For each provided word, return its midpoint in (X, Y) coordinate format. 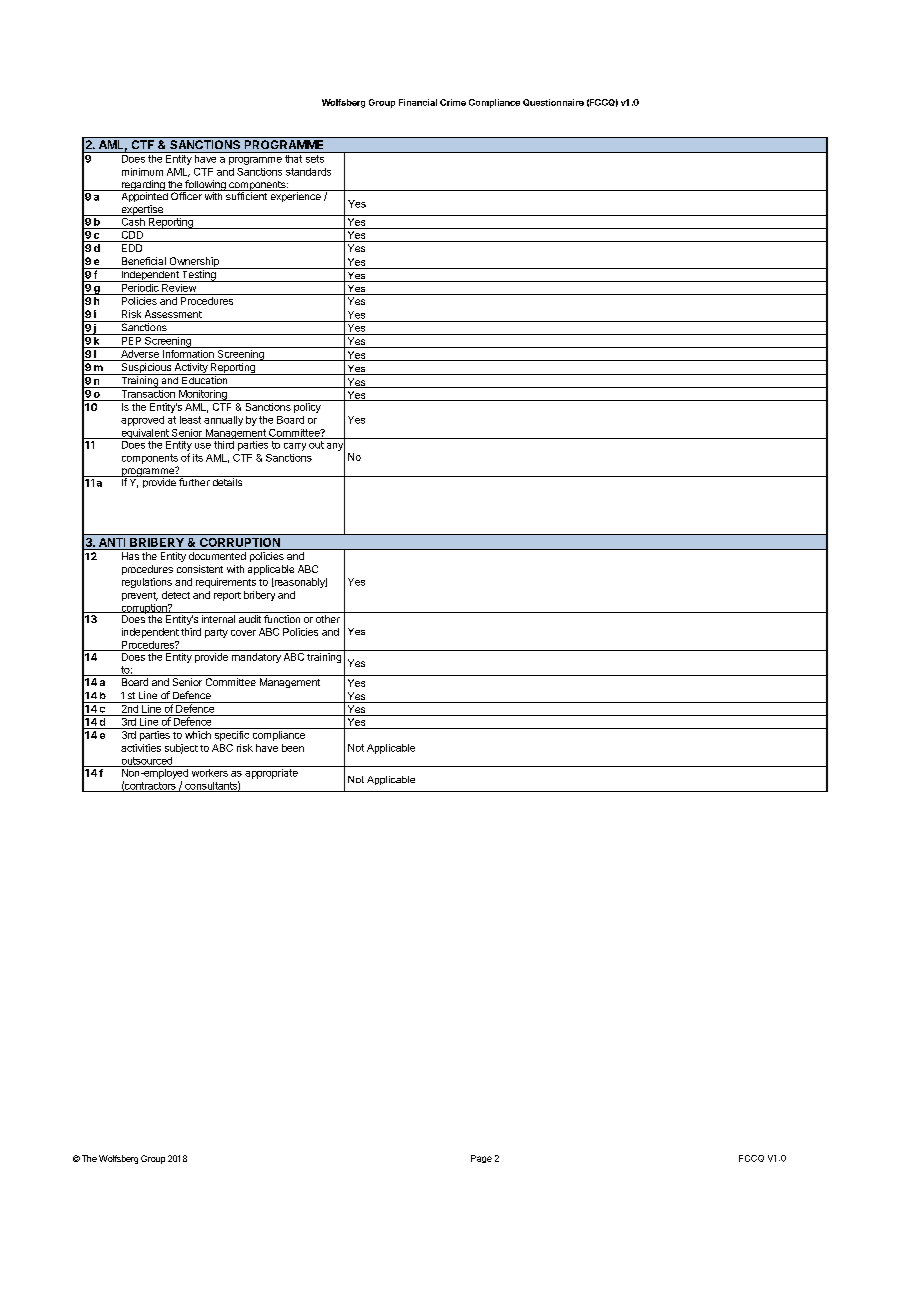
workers (209, 771)
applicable (271, 570)
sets (315, 159)
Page (481, 1159)
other (328, 619)
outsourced (146, 762)
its (198, 458)
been (293, 748)
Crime (453, 102)
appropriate (271, 772)
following (205, 186)
